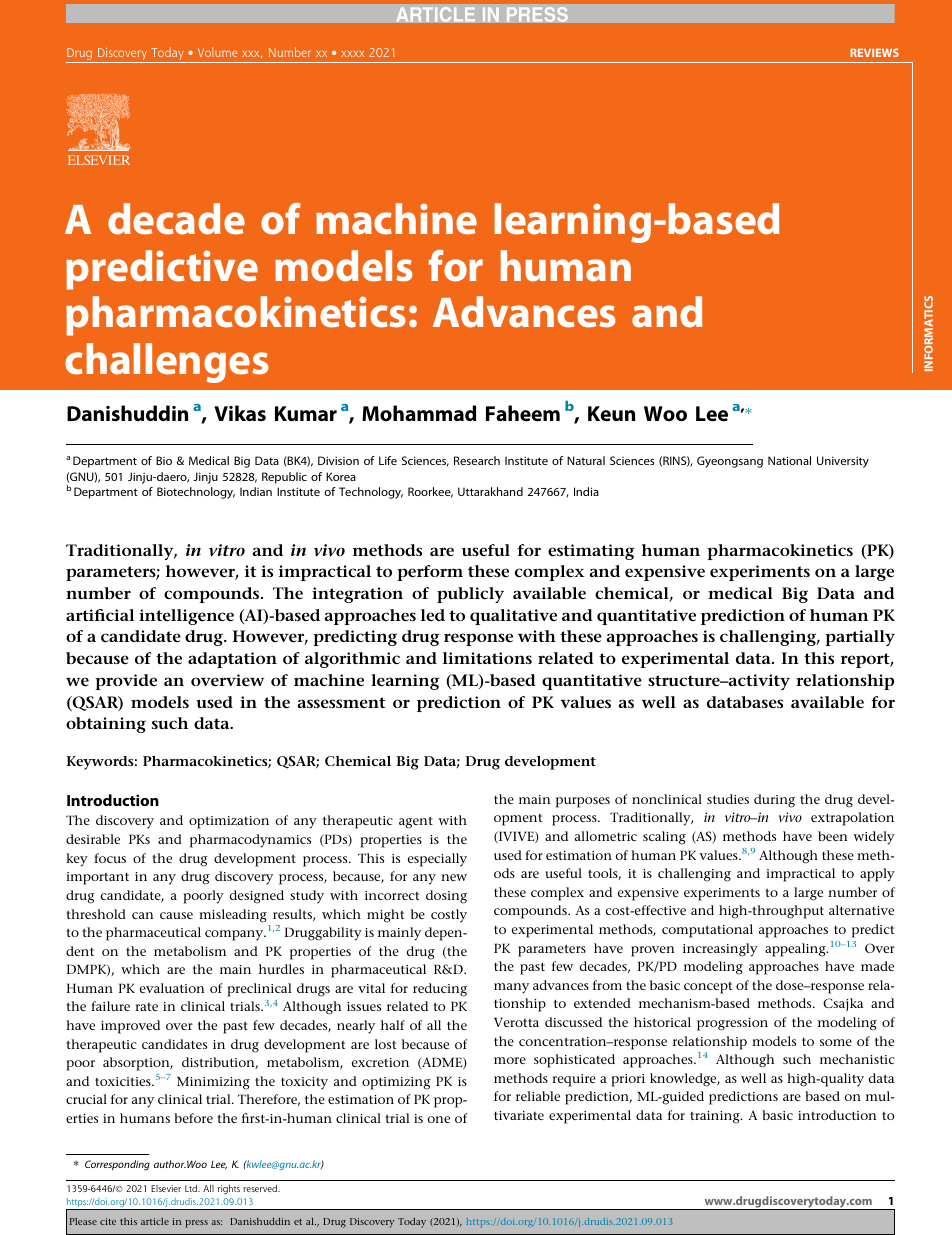 Image resolution: width=952 pixels, height=1235 pixels. What do you see at coordinates (419, 413) in the document?
I see `Mohammad` at bounding box center [419, 413].
